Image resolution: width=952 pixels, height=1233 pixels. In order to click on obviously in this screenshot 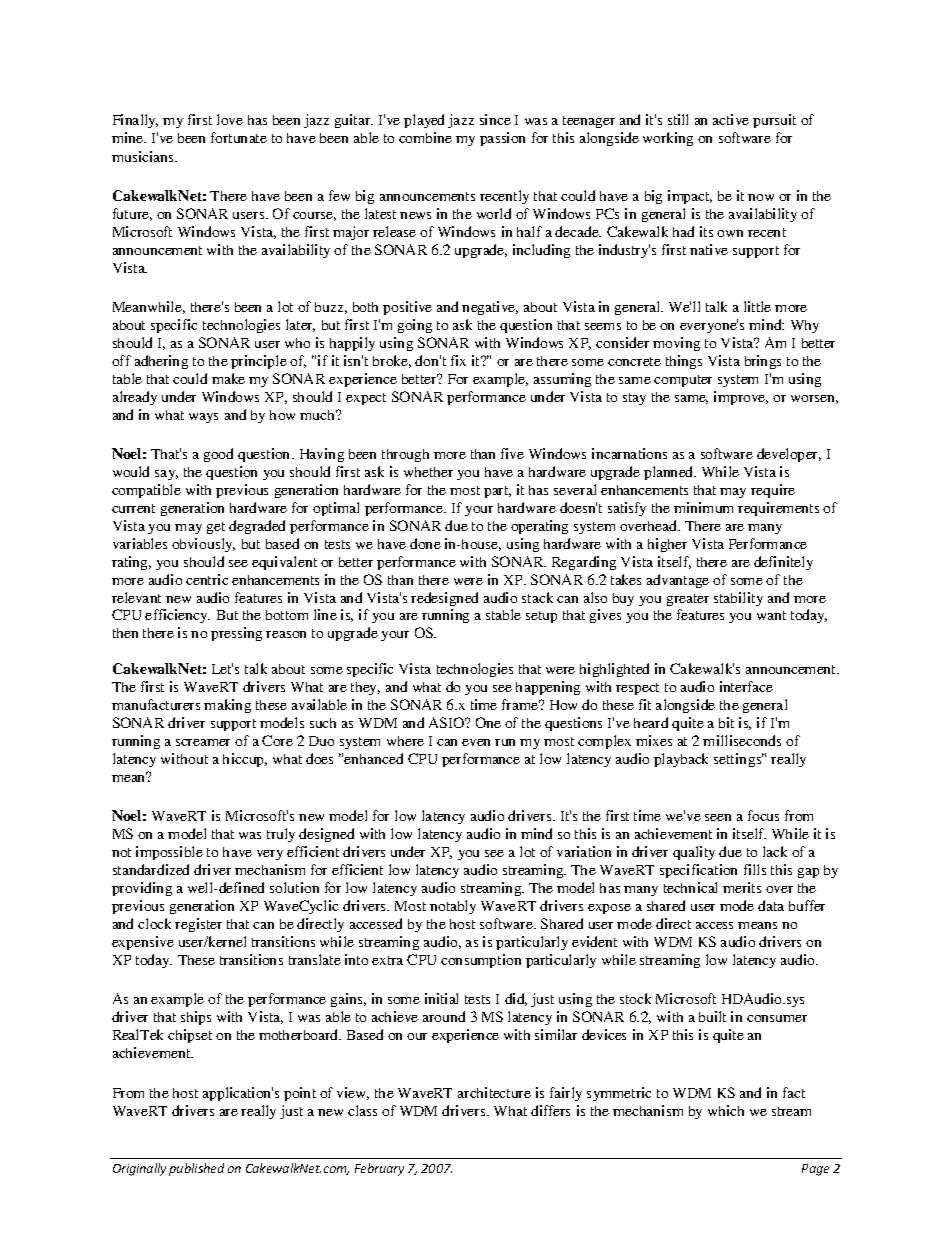, I will do `click(203, 545)`.
